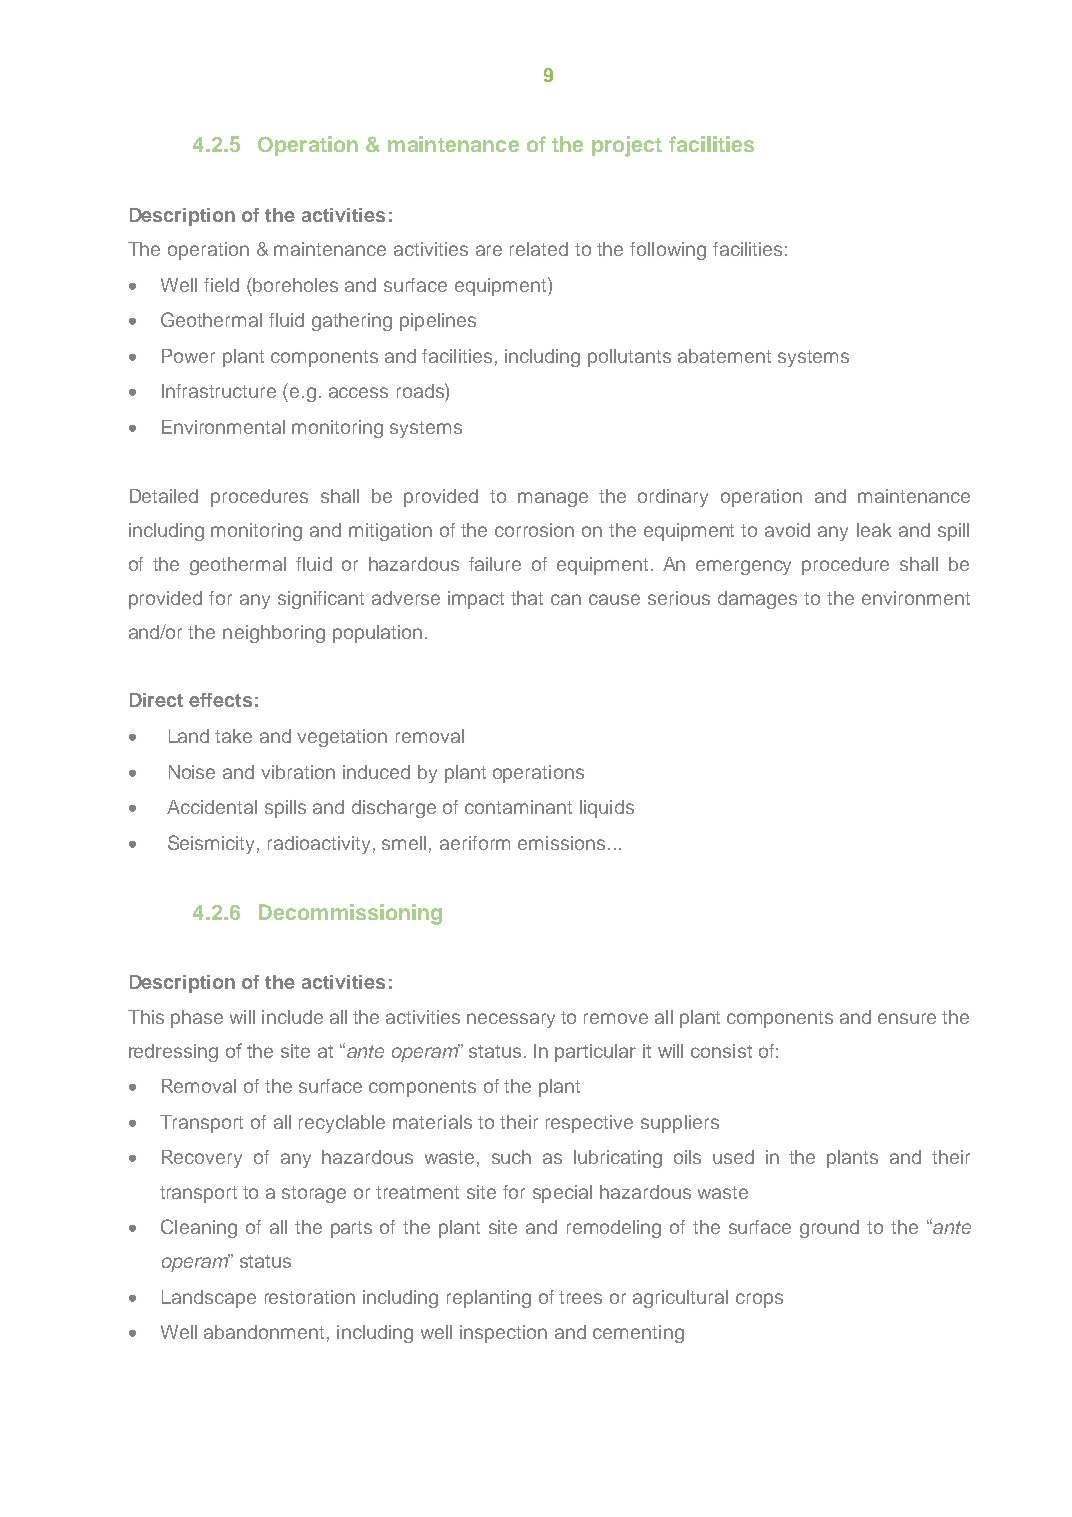 The width and height of the screenshot is (1072, 1517). I want to click on contaminant, so click(518, 807).
